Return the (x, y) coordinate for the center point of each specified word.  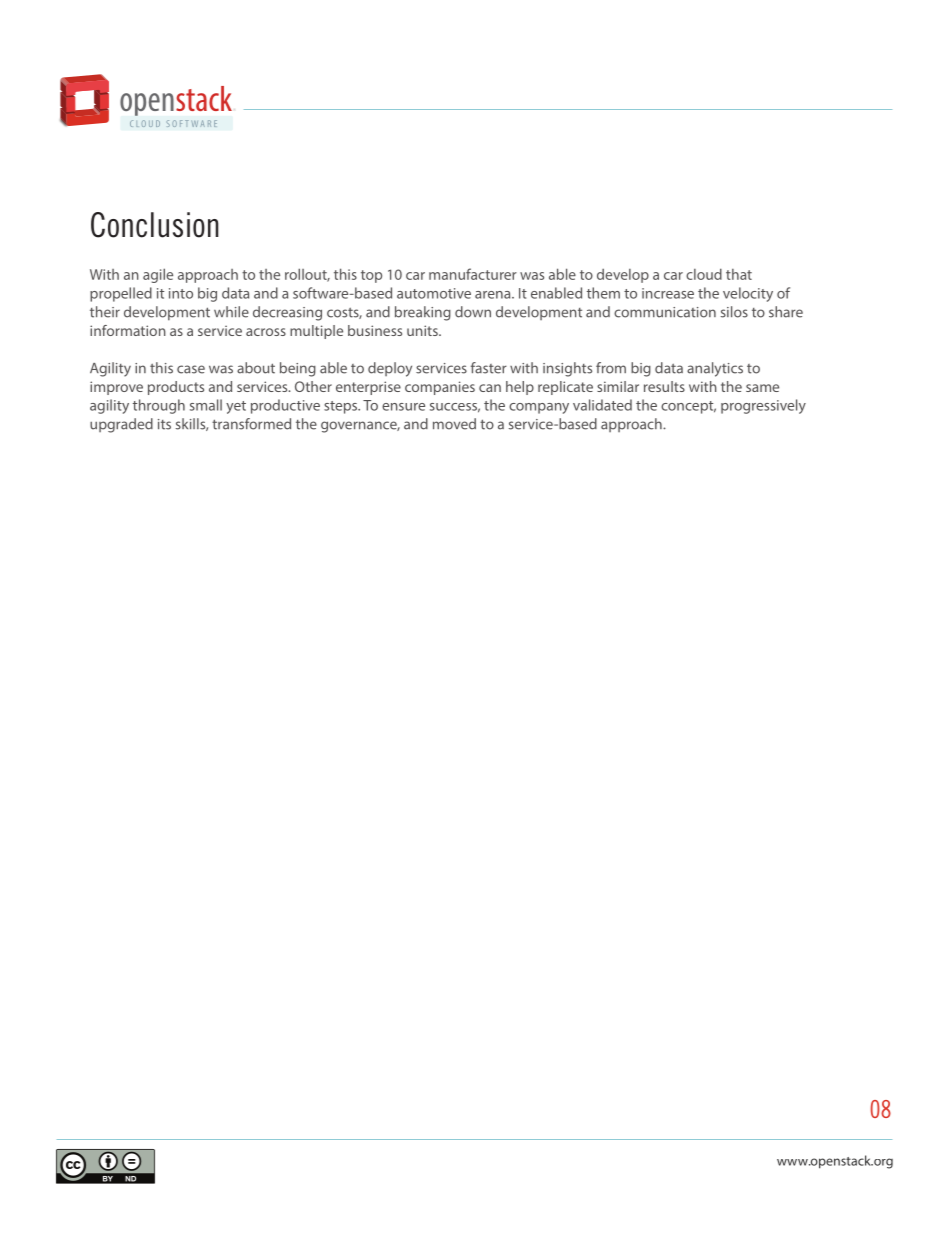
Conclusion (155, 225)
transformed (251, 424)
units (423, 330)
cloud (704, 274)
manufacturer (473, 274)
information (128, 330)
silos (734, 312)
